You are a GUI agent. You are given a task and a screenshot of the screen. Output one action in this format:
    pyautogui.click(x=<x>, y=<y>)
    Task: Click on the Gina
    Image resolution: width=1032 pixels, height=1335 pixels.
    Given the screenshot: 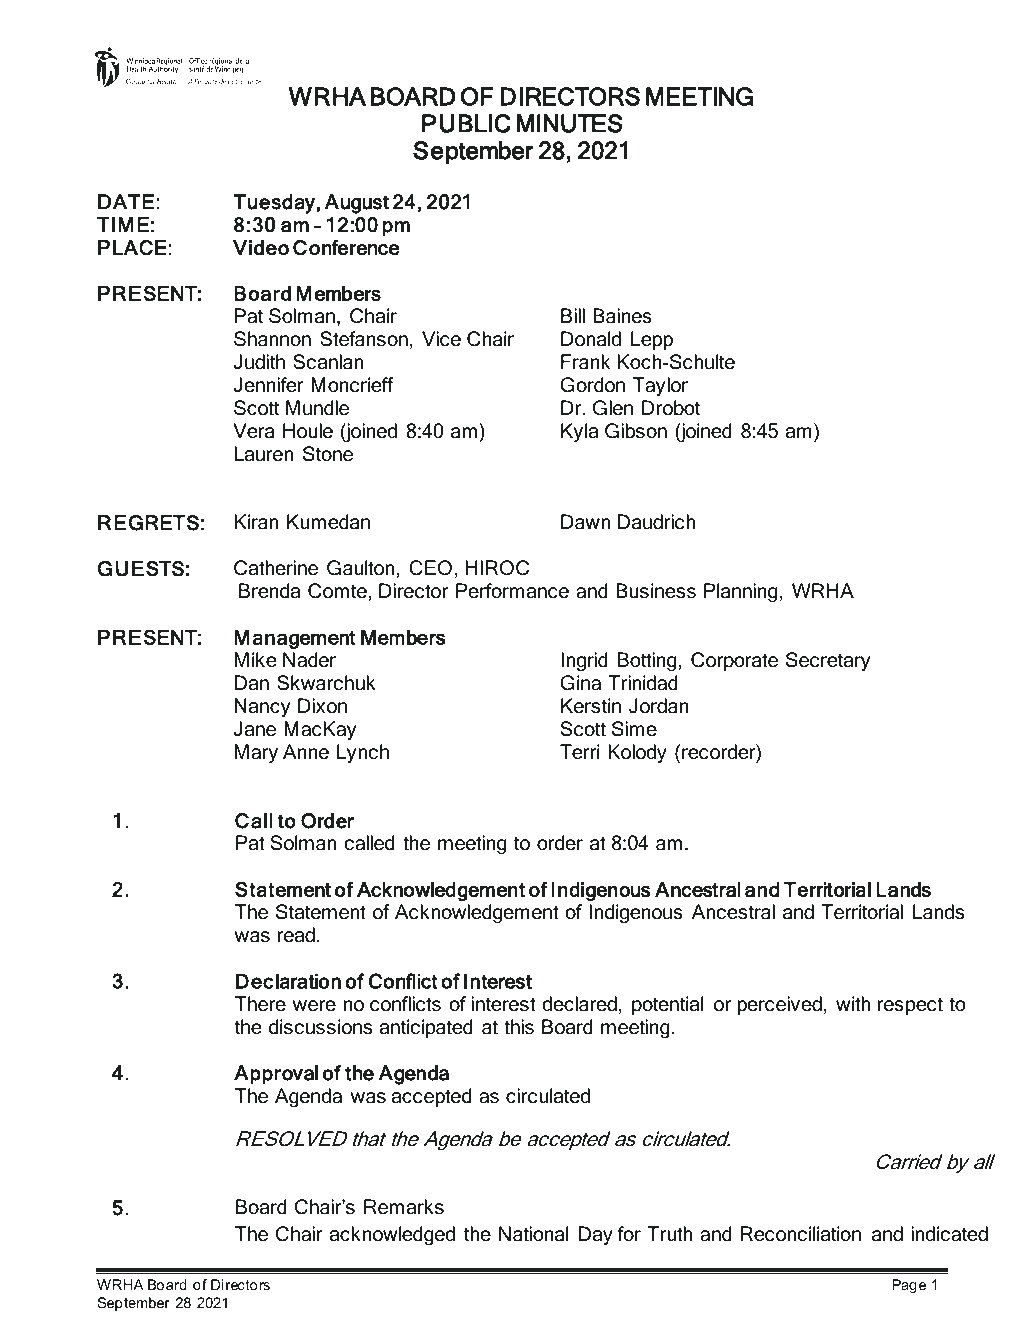 What is the action you would take?
    pyautogui.click(x=580, y=683)
